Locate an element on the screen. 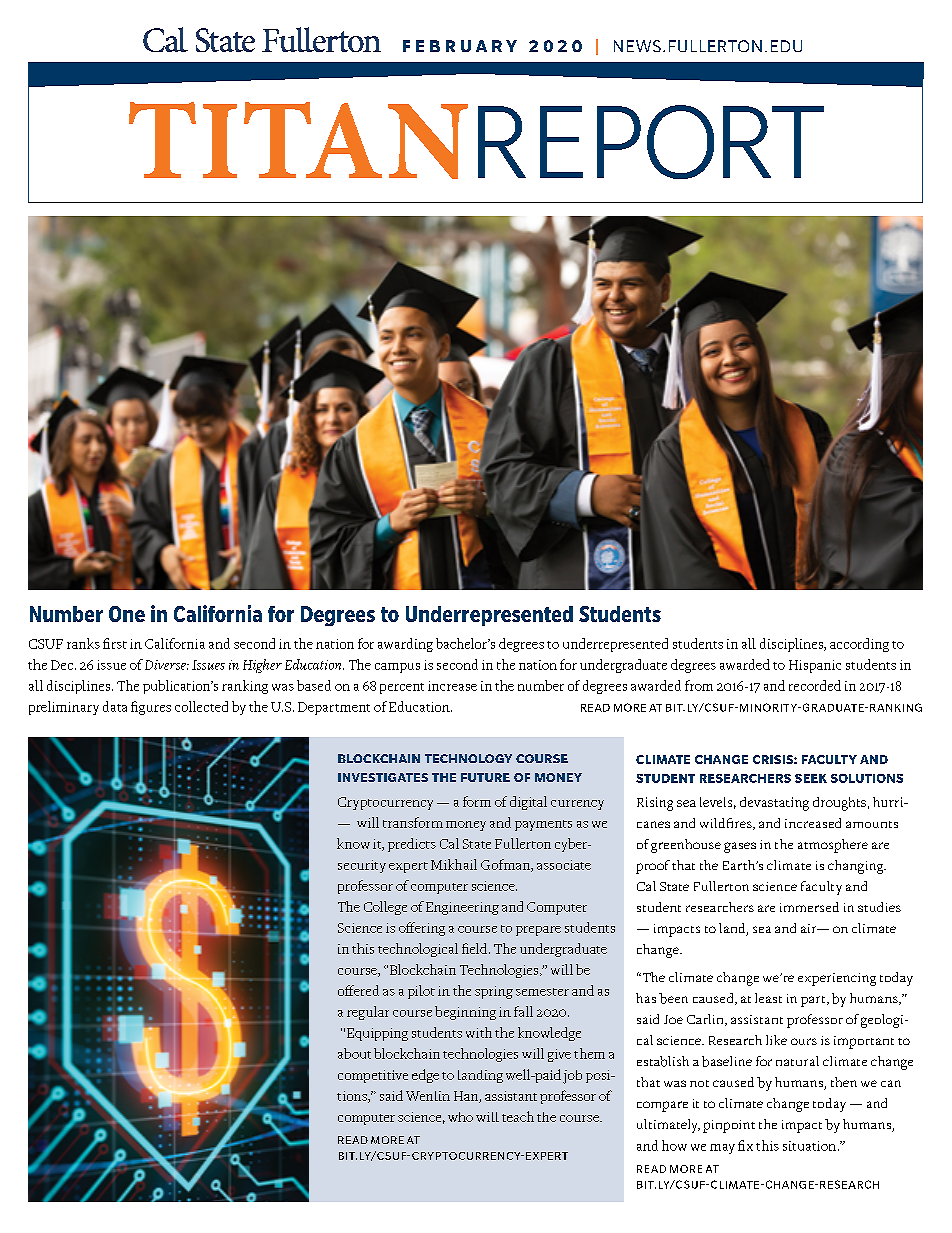 This screenshot has width=952, height=1233. first is located at coordinates (115, 643).
